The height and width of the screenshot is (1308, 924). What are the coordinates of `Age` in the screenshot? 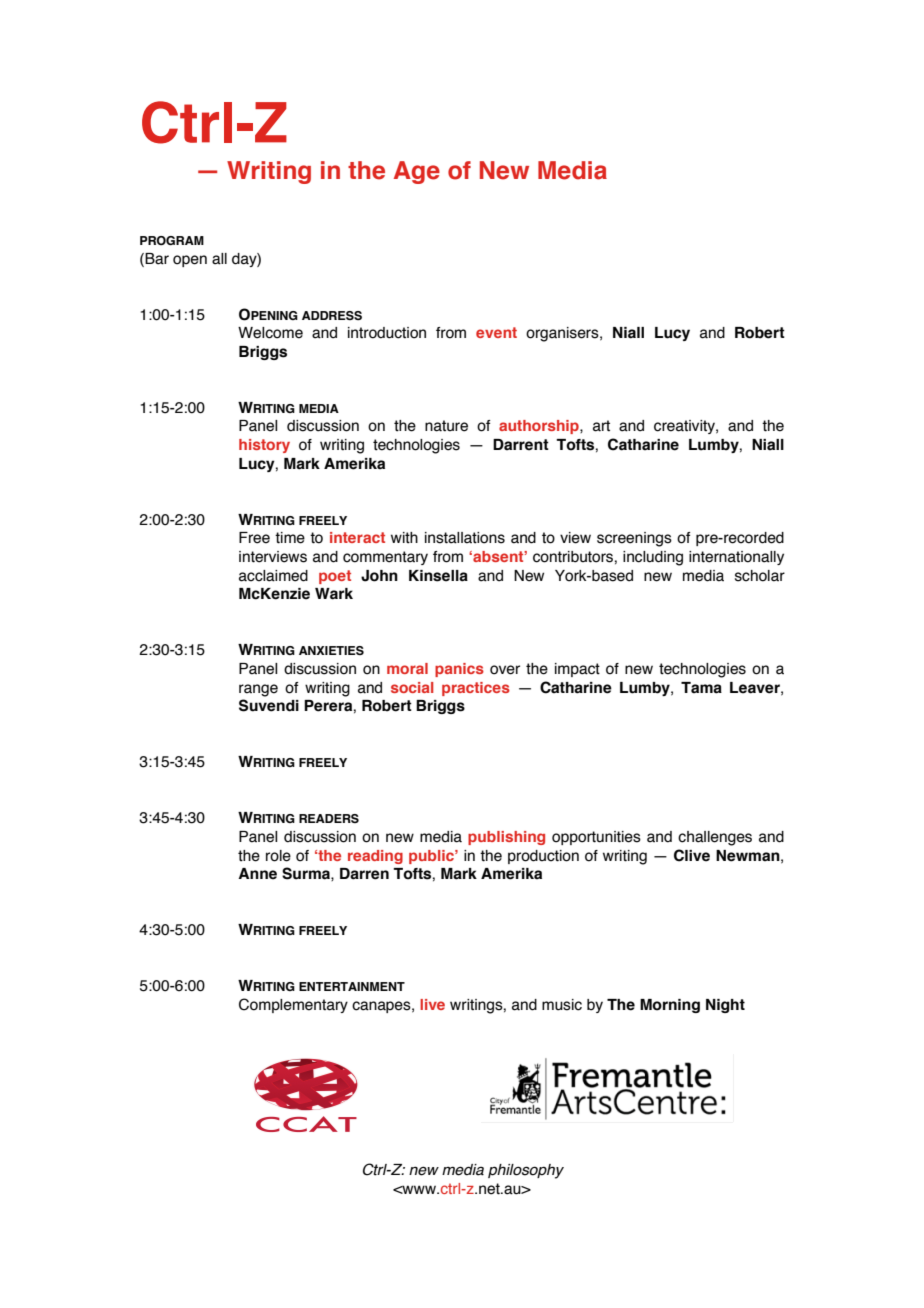 It's located at (417, 172).
